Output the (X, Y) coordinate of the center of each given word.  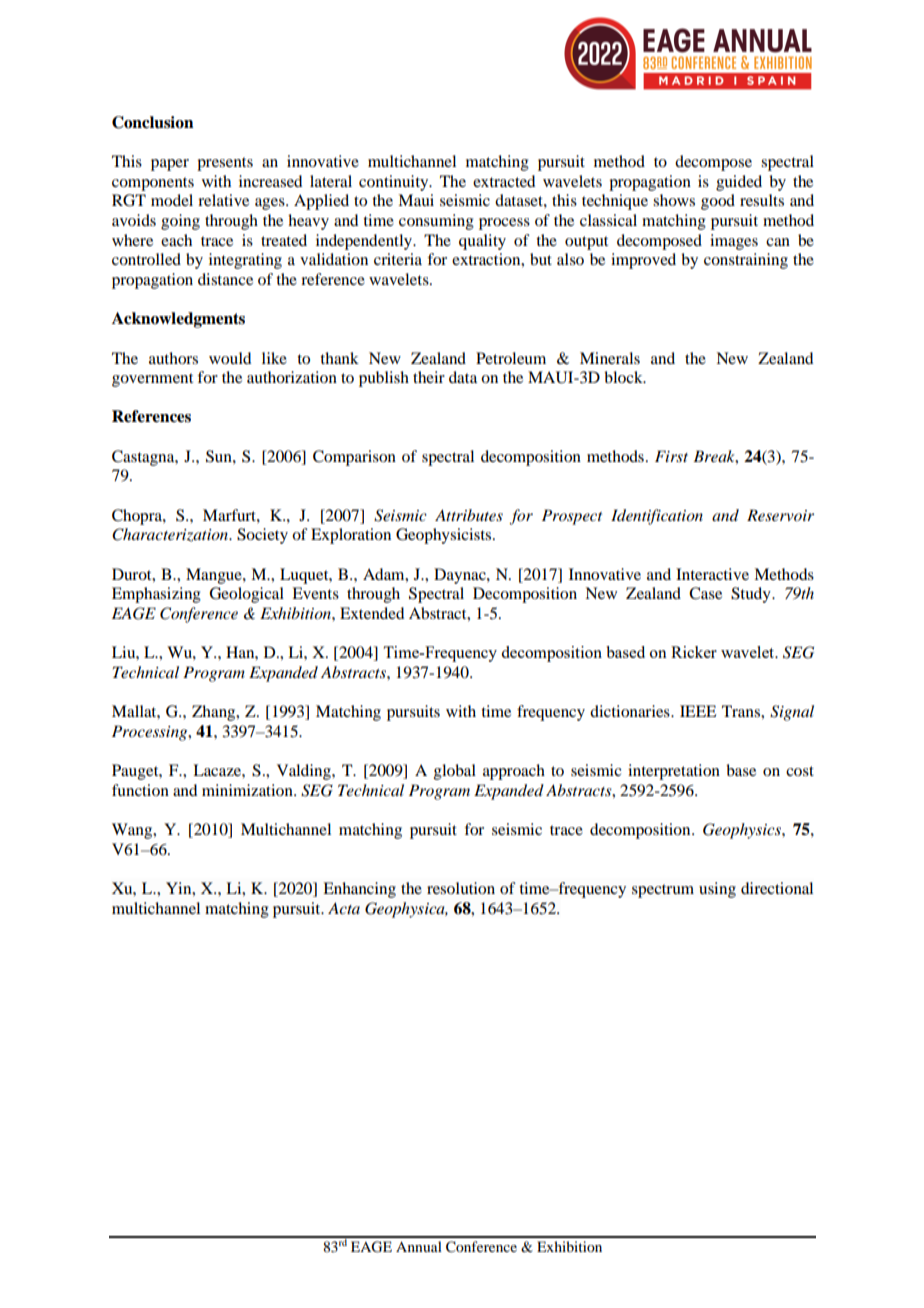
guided (739, 183)
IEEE (698, 711)
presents (225, 164)
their (429, 377)
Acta (344, 908)
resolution (461, 888)
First (671, 456)
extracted (504, 181)
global (455, 772)
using (717, 890)
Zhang (215, 713)
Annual (419, 1246)
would (230, 358)
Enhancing (359, 890)
